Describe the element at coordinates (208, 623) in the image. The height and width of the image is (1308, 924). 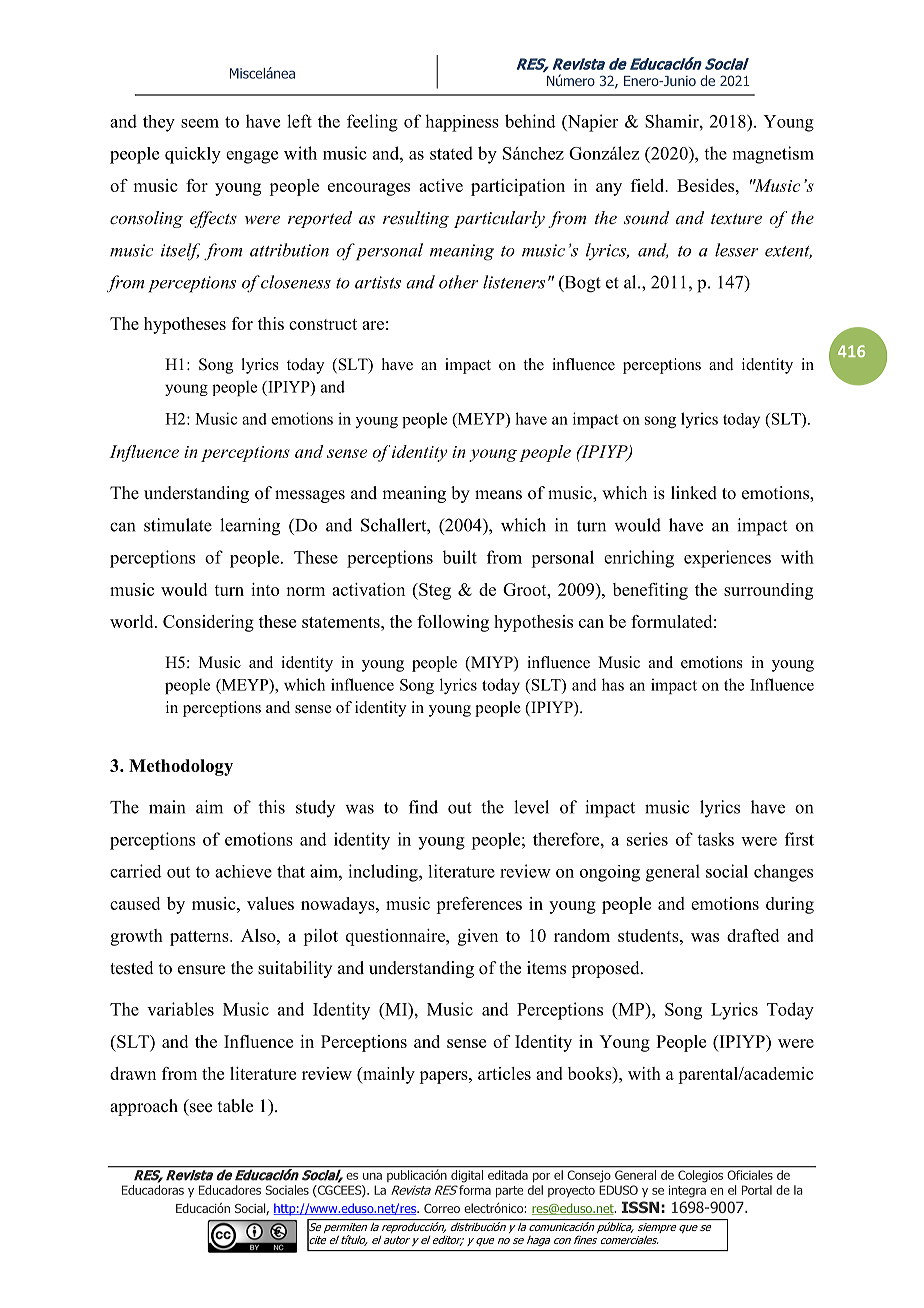
I see `Considering` at that location.
